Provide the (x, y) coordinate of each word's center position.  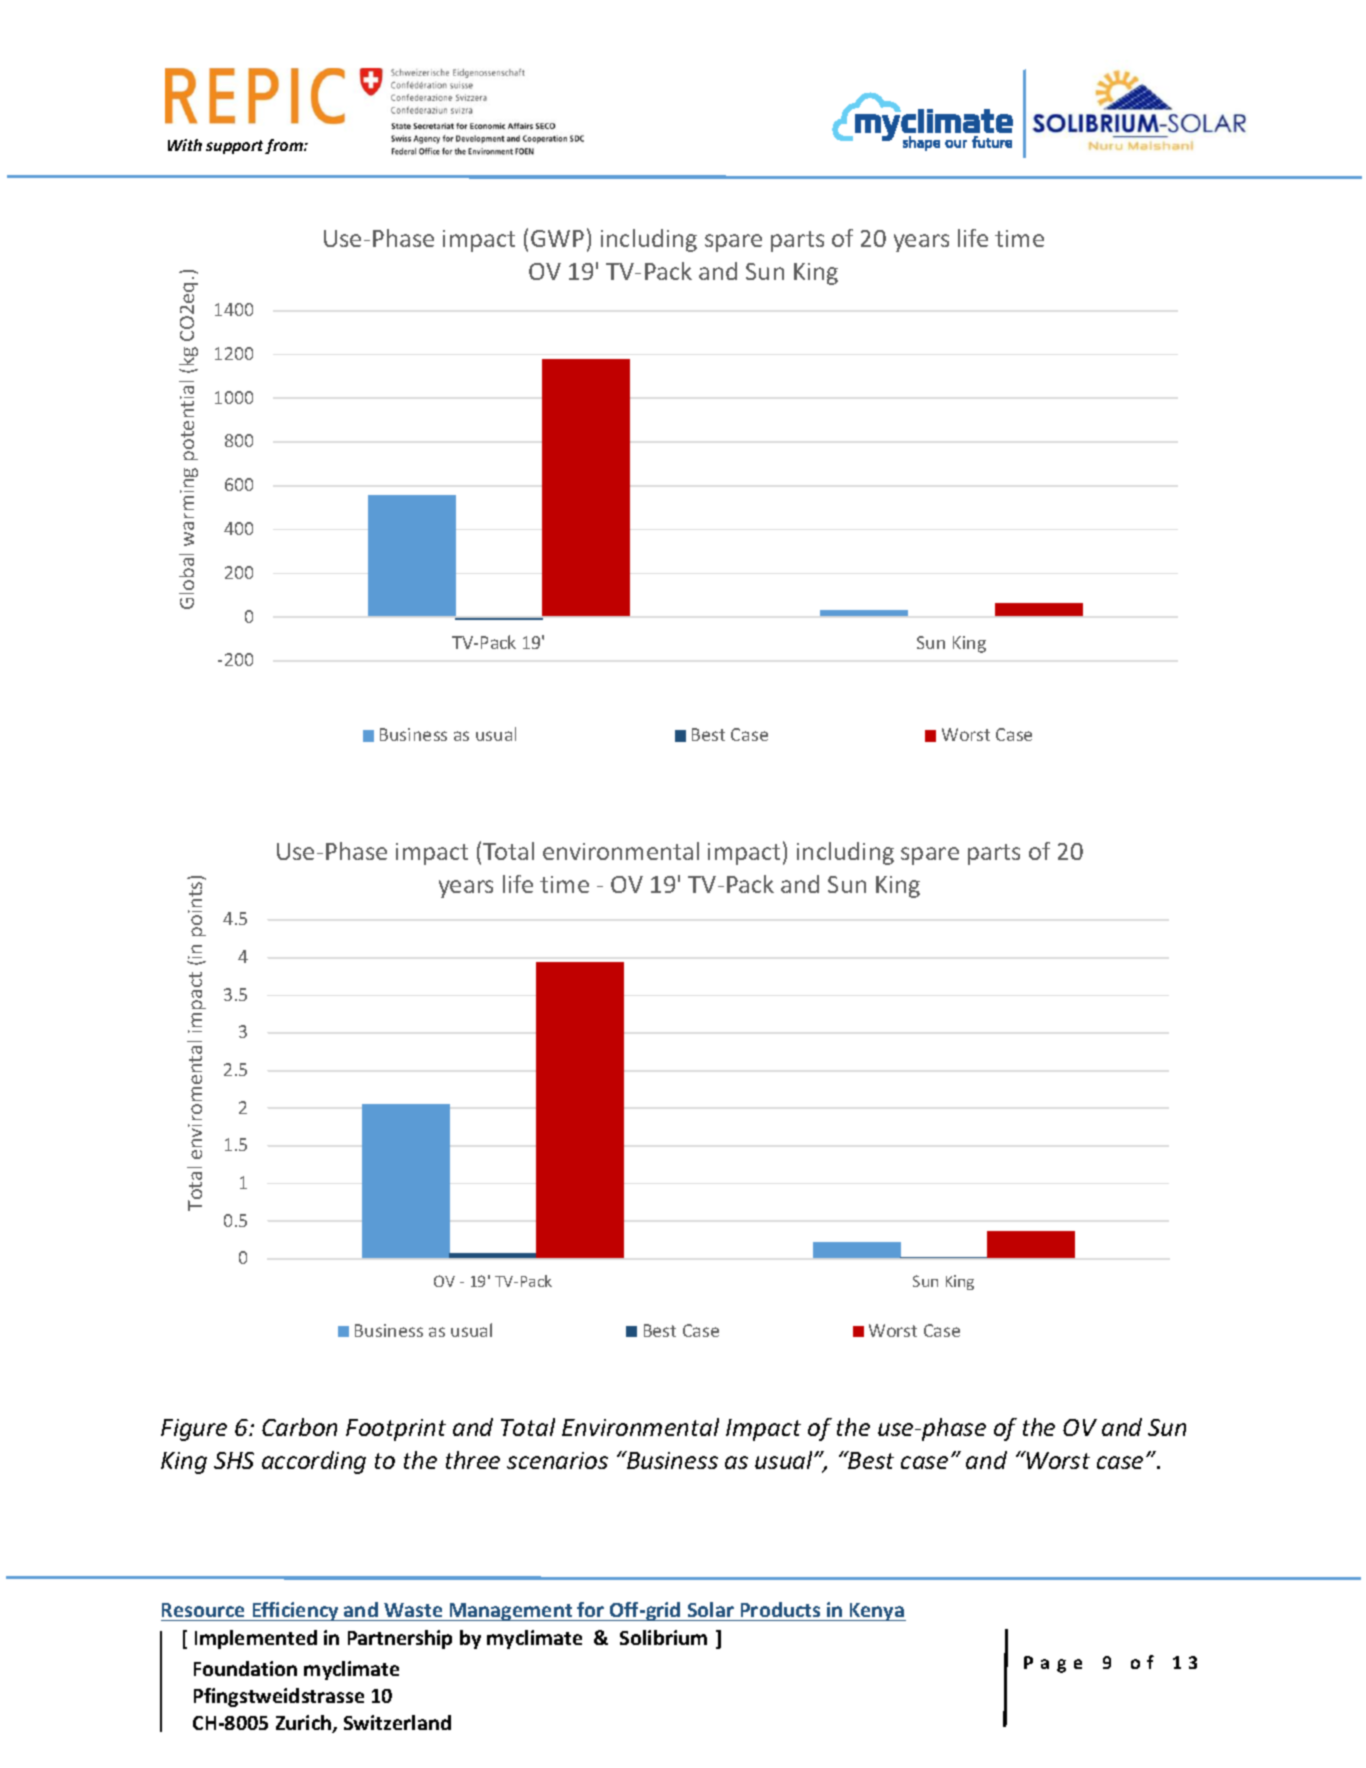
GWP (557, 238)
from (285, 146)
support (236, 147)
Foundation (245, 1668)
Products (780, 1609)
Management (511, 1612)
